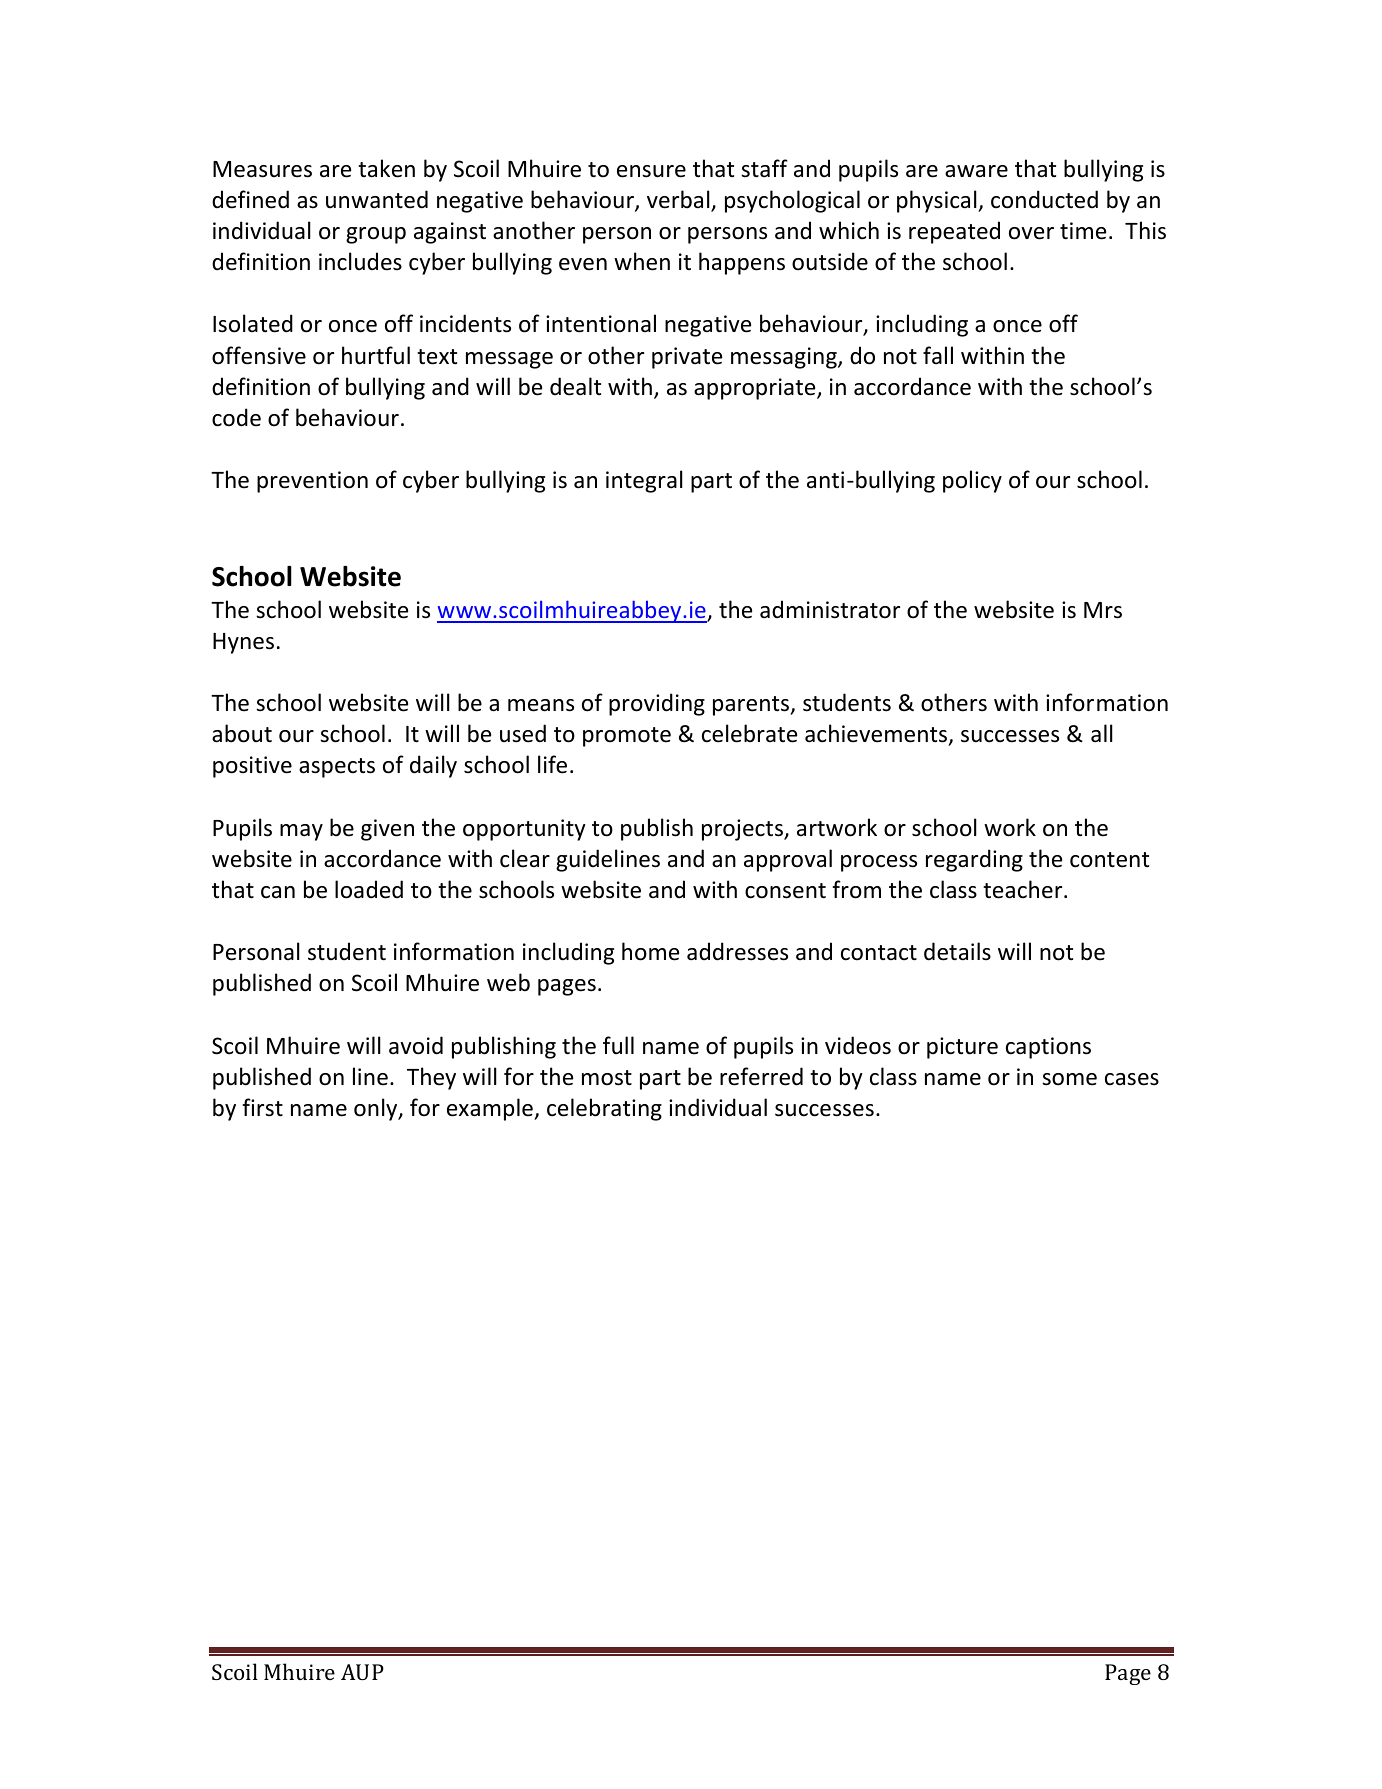  What do you see at coordinates (679, 200) in the page?
I see `verbal` at bounding box center [679, 200].
